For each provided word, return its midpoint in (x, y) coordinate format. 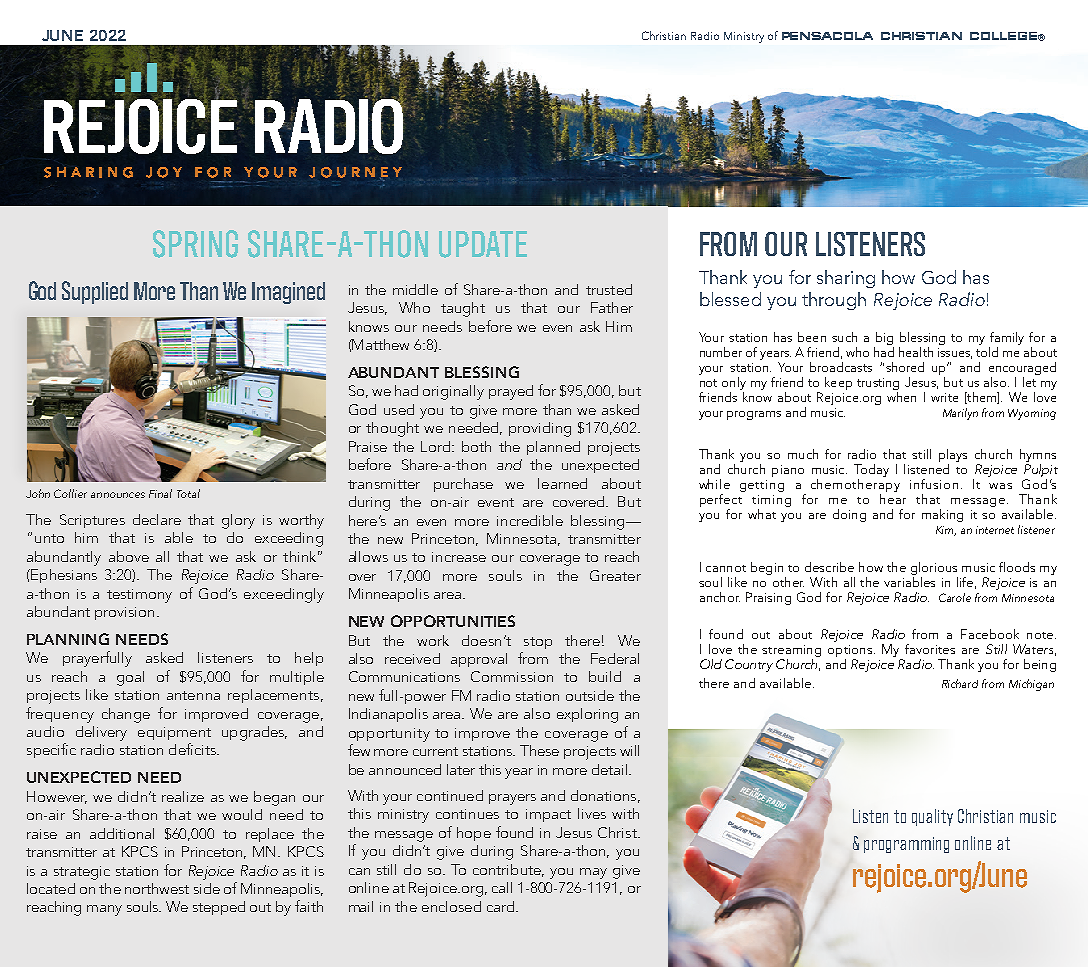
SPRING (195, 244)
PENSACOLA (827, 36)
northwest (157, 888)
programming (906, 845)
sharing (846, 279)
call (502, 887)
